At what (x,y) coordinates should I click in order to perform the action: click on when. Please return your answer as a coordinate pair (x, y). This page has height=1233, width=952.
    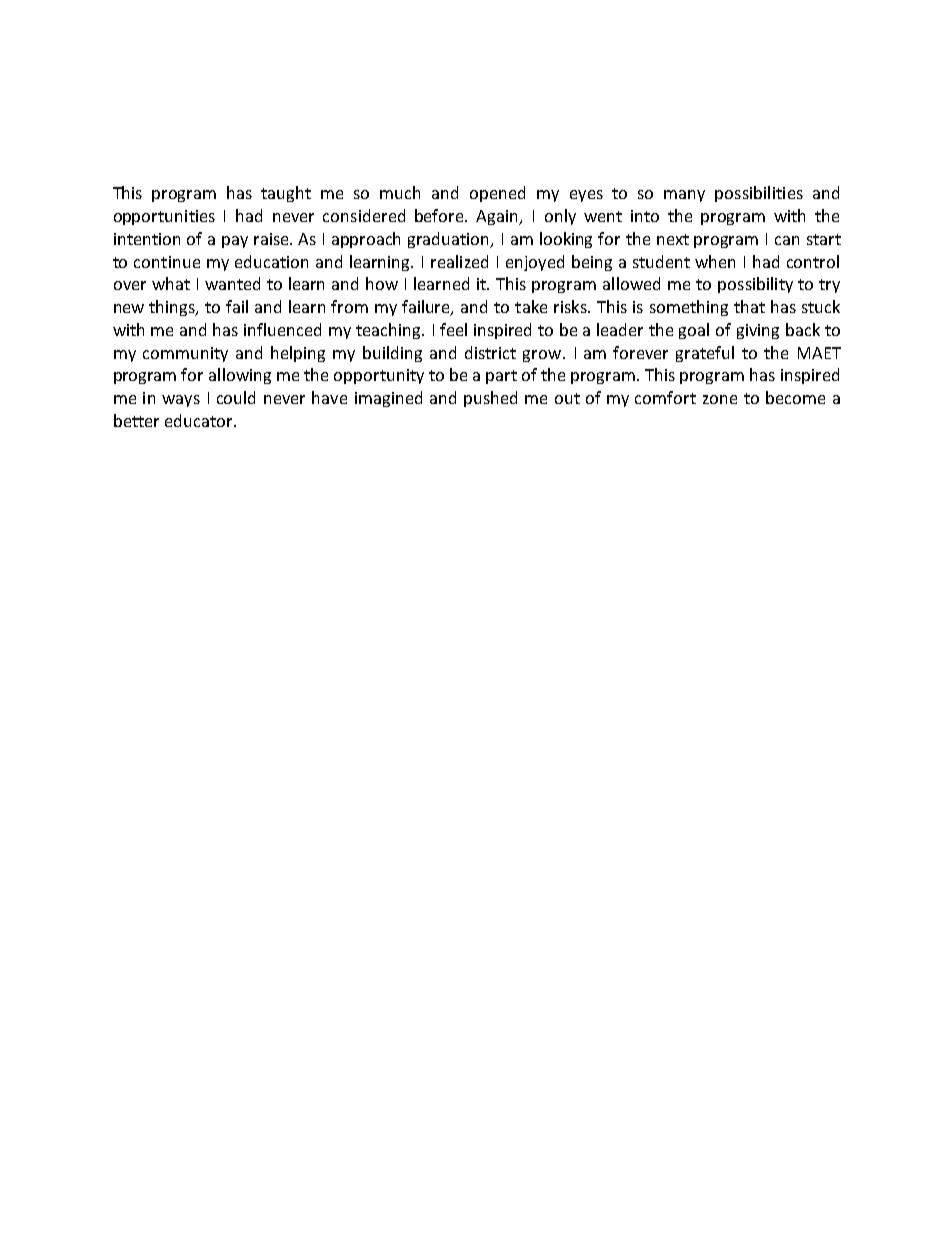
    Looking at the image, I should click on (715, 261).
